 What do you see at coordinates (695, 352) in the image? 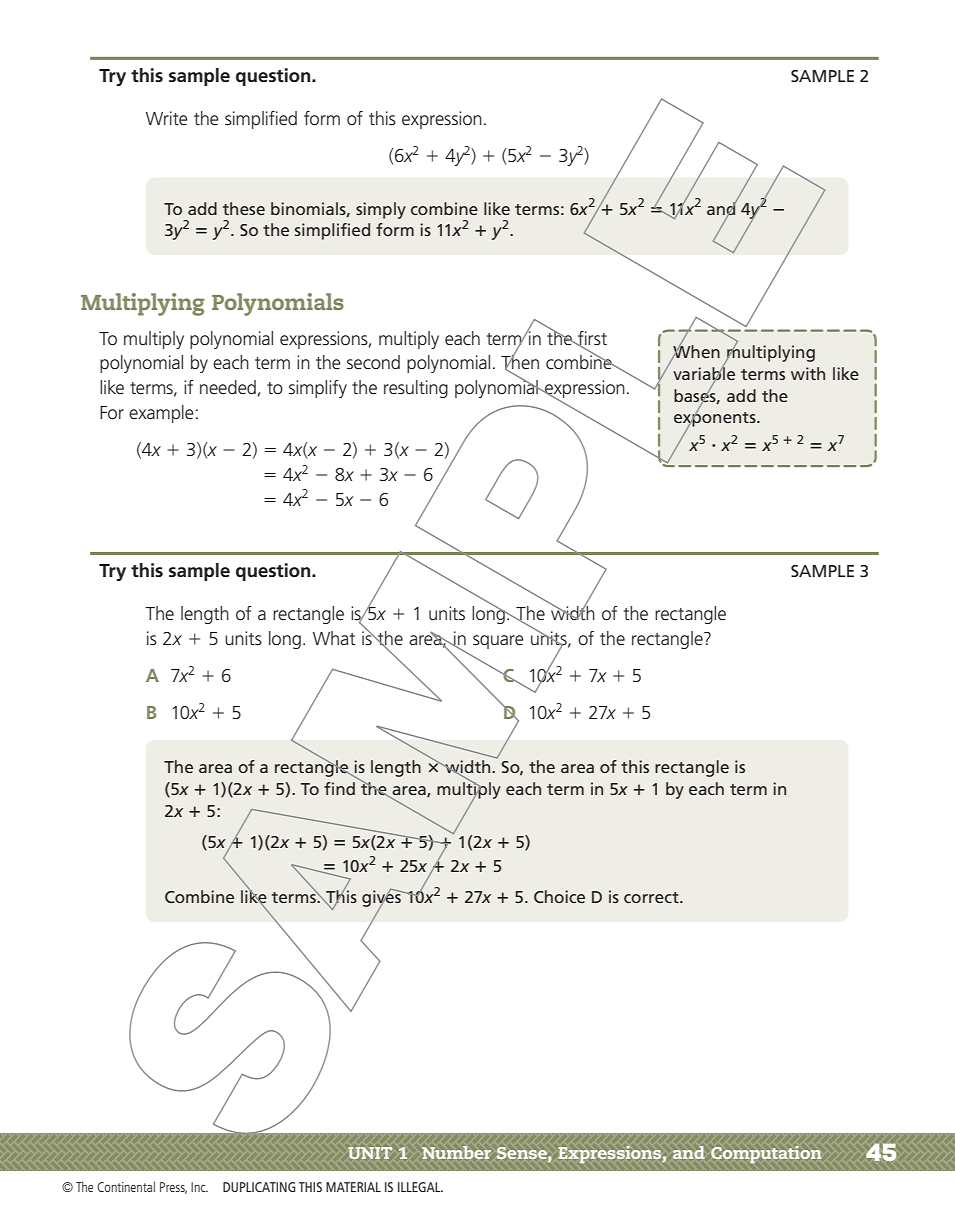
I see `When` at bounding box center [695, 352].
